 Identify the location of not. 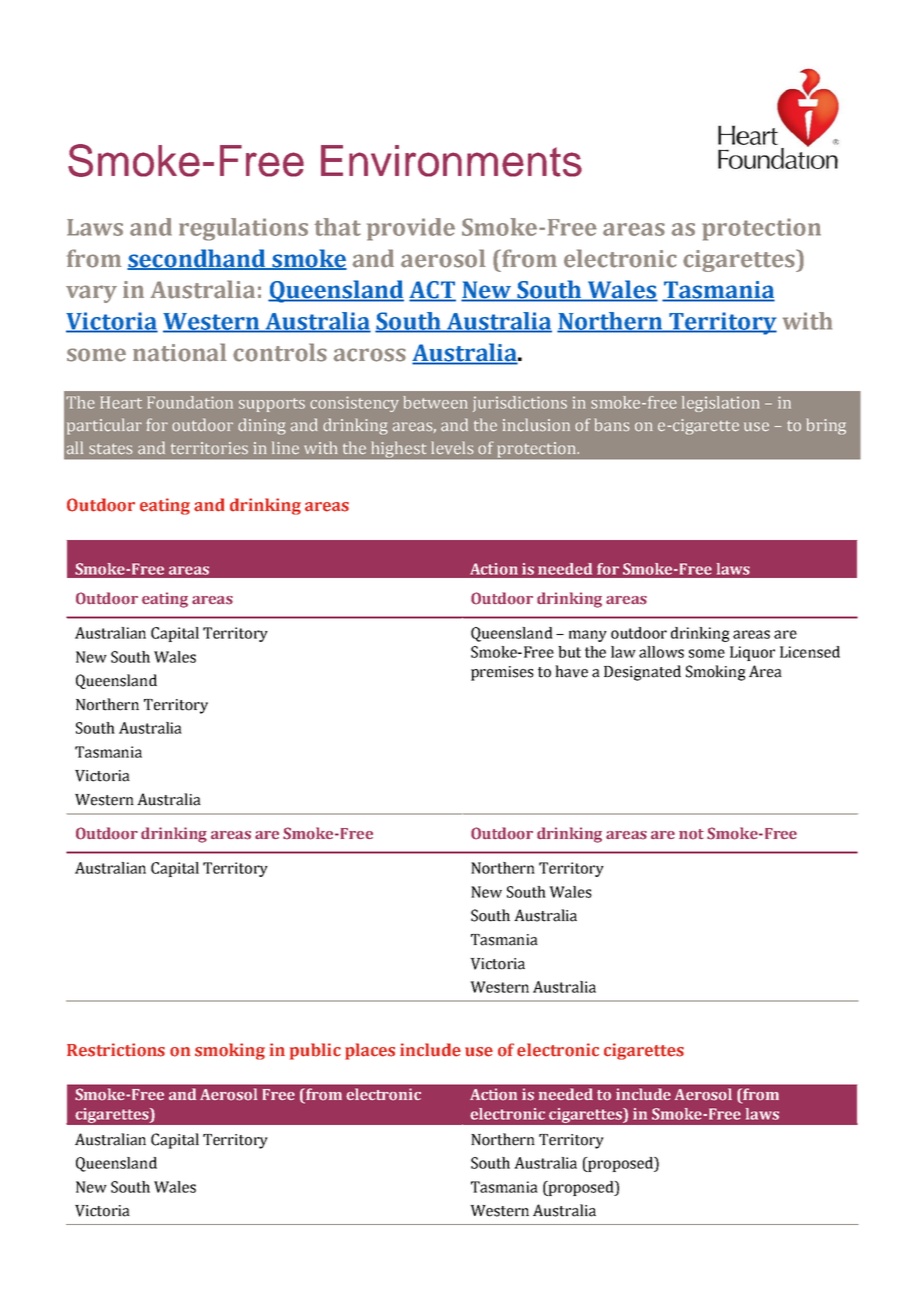
(691, 834).
